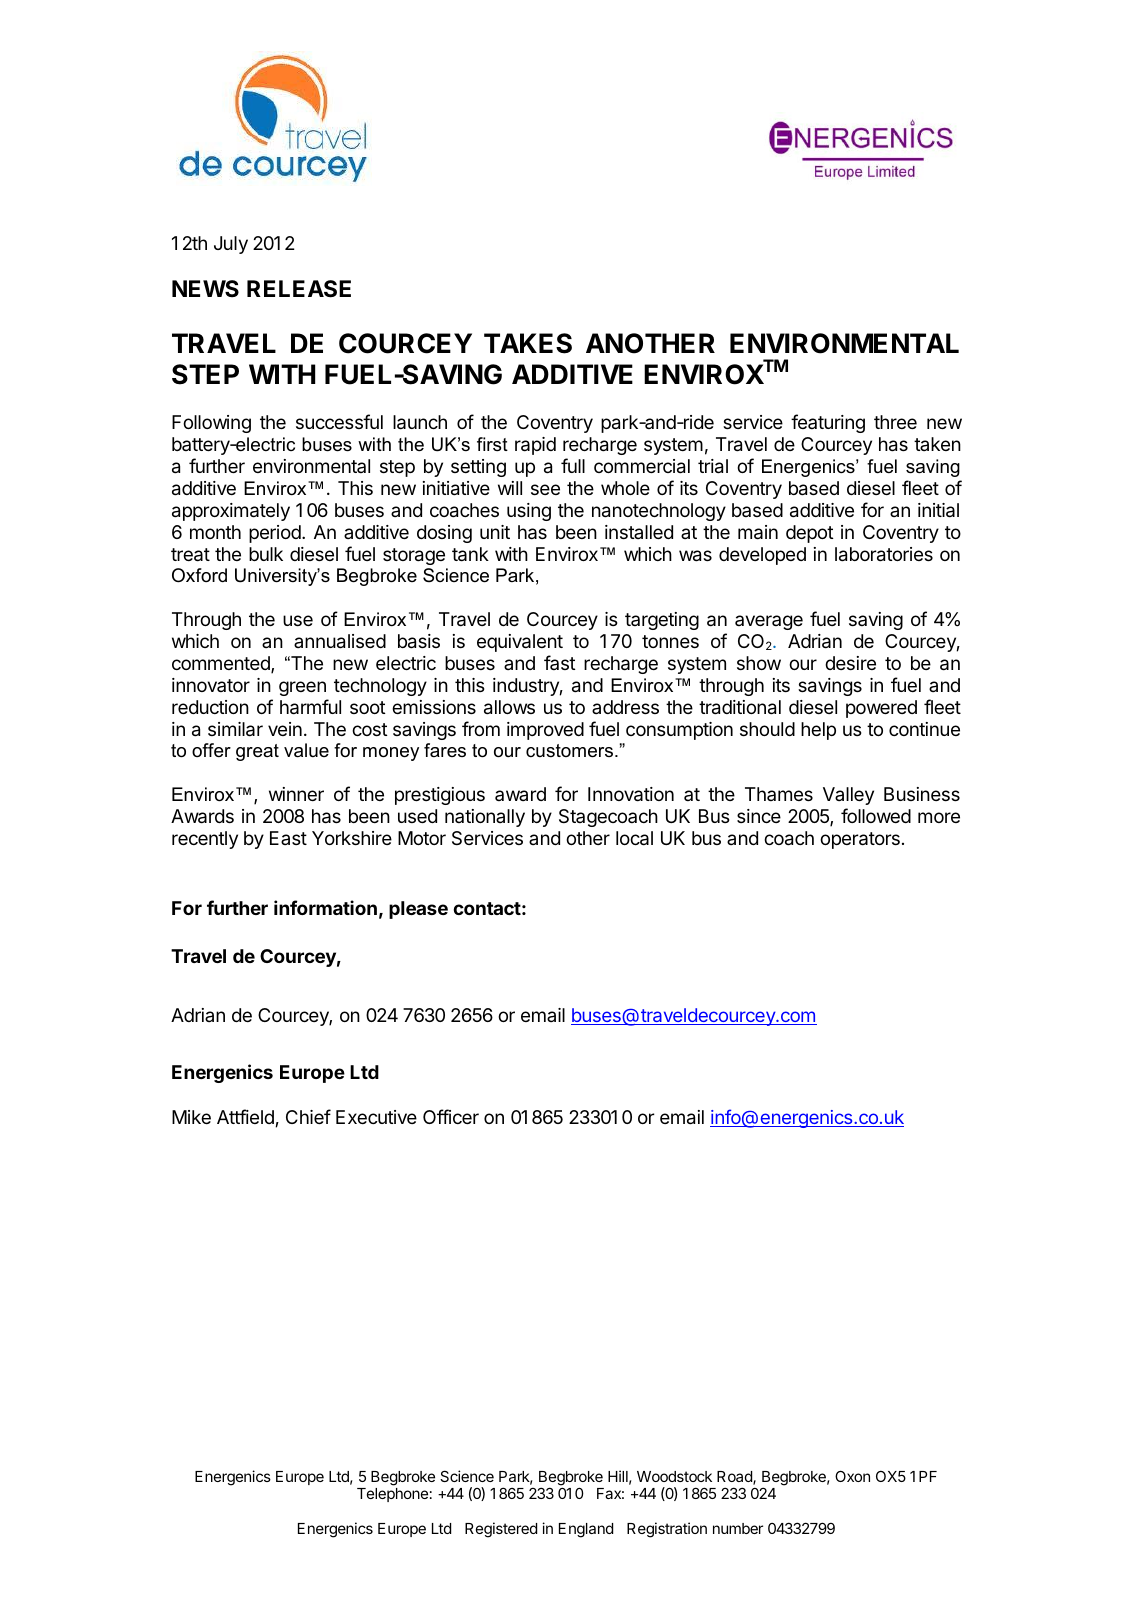 This document has width=1132, height=1600. What do you see at coordinates (738, 1528) in the document?
I see `number` at bounding box center [738, 1528].
